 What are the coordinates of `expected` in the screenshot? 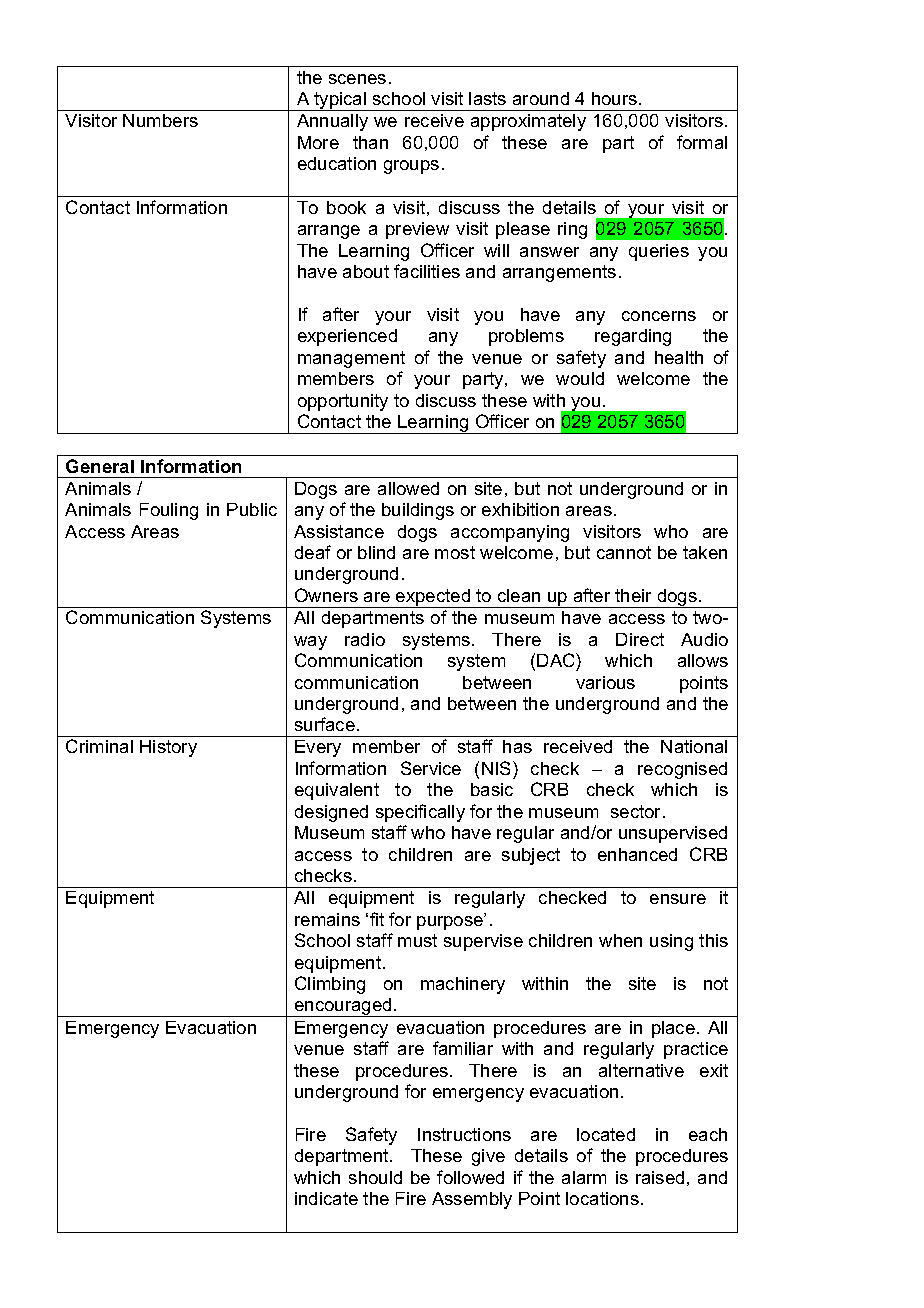 It's located at (433, 598).
